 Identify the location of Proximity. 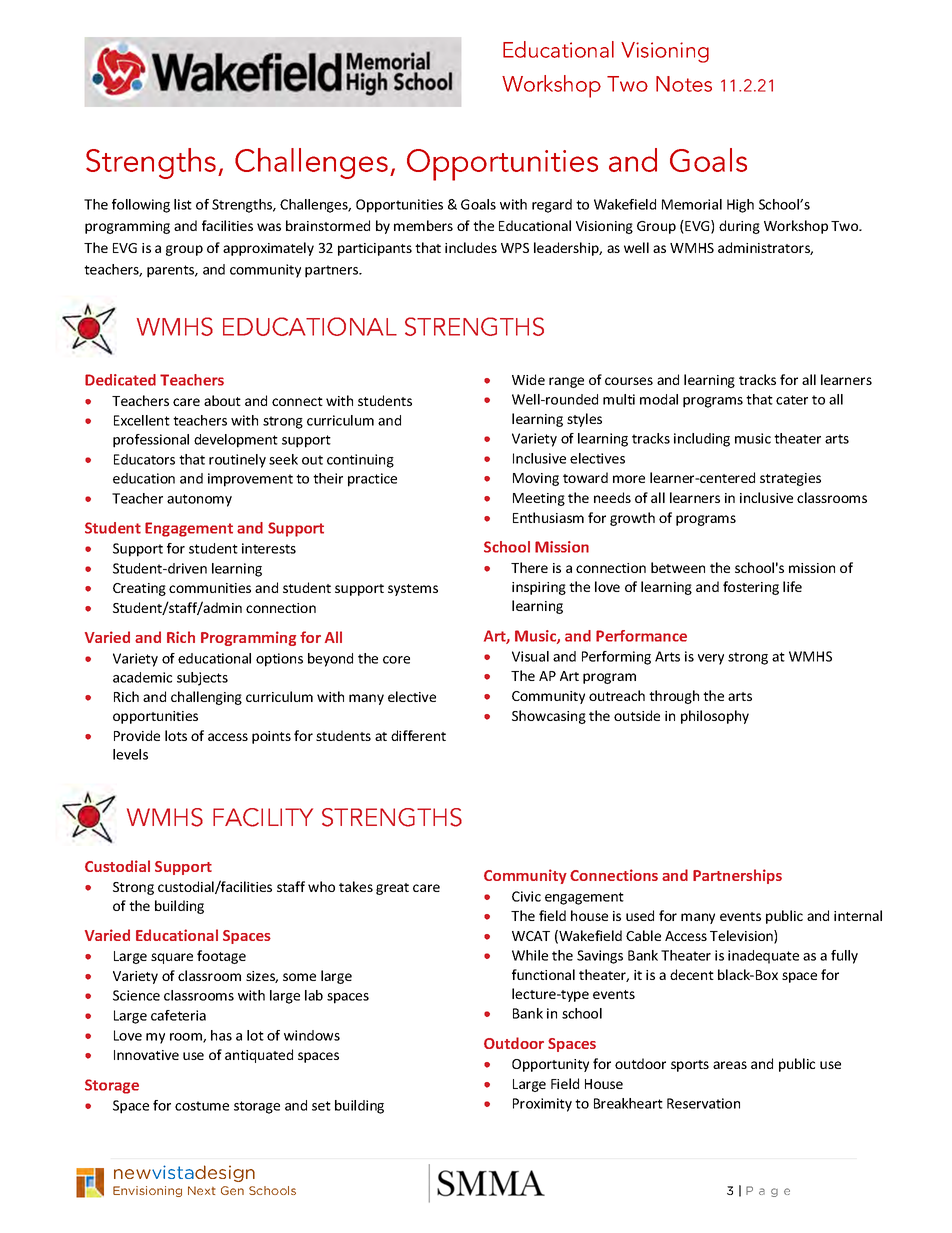
(542, 1105).
